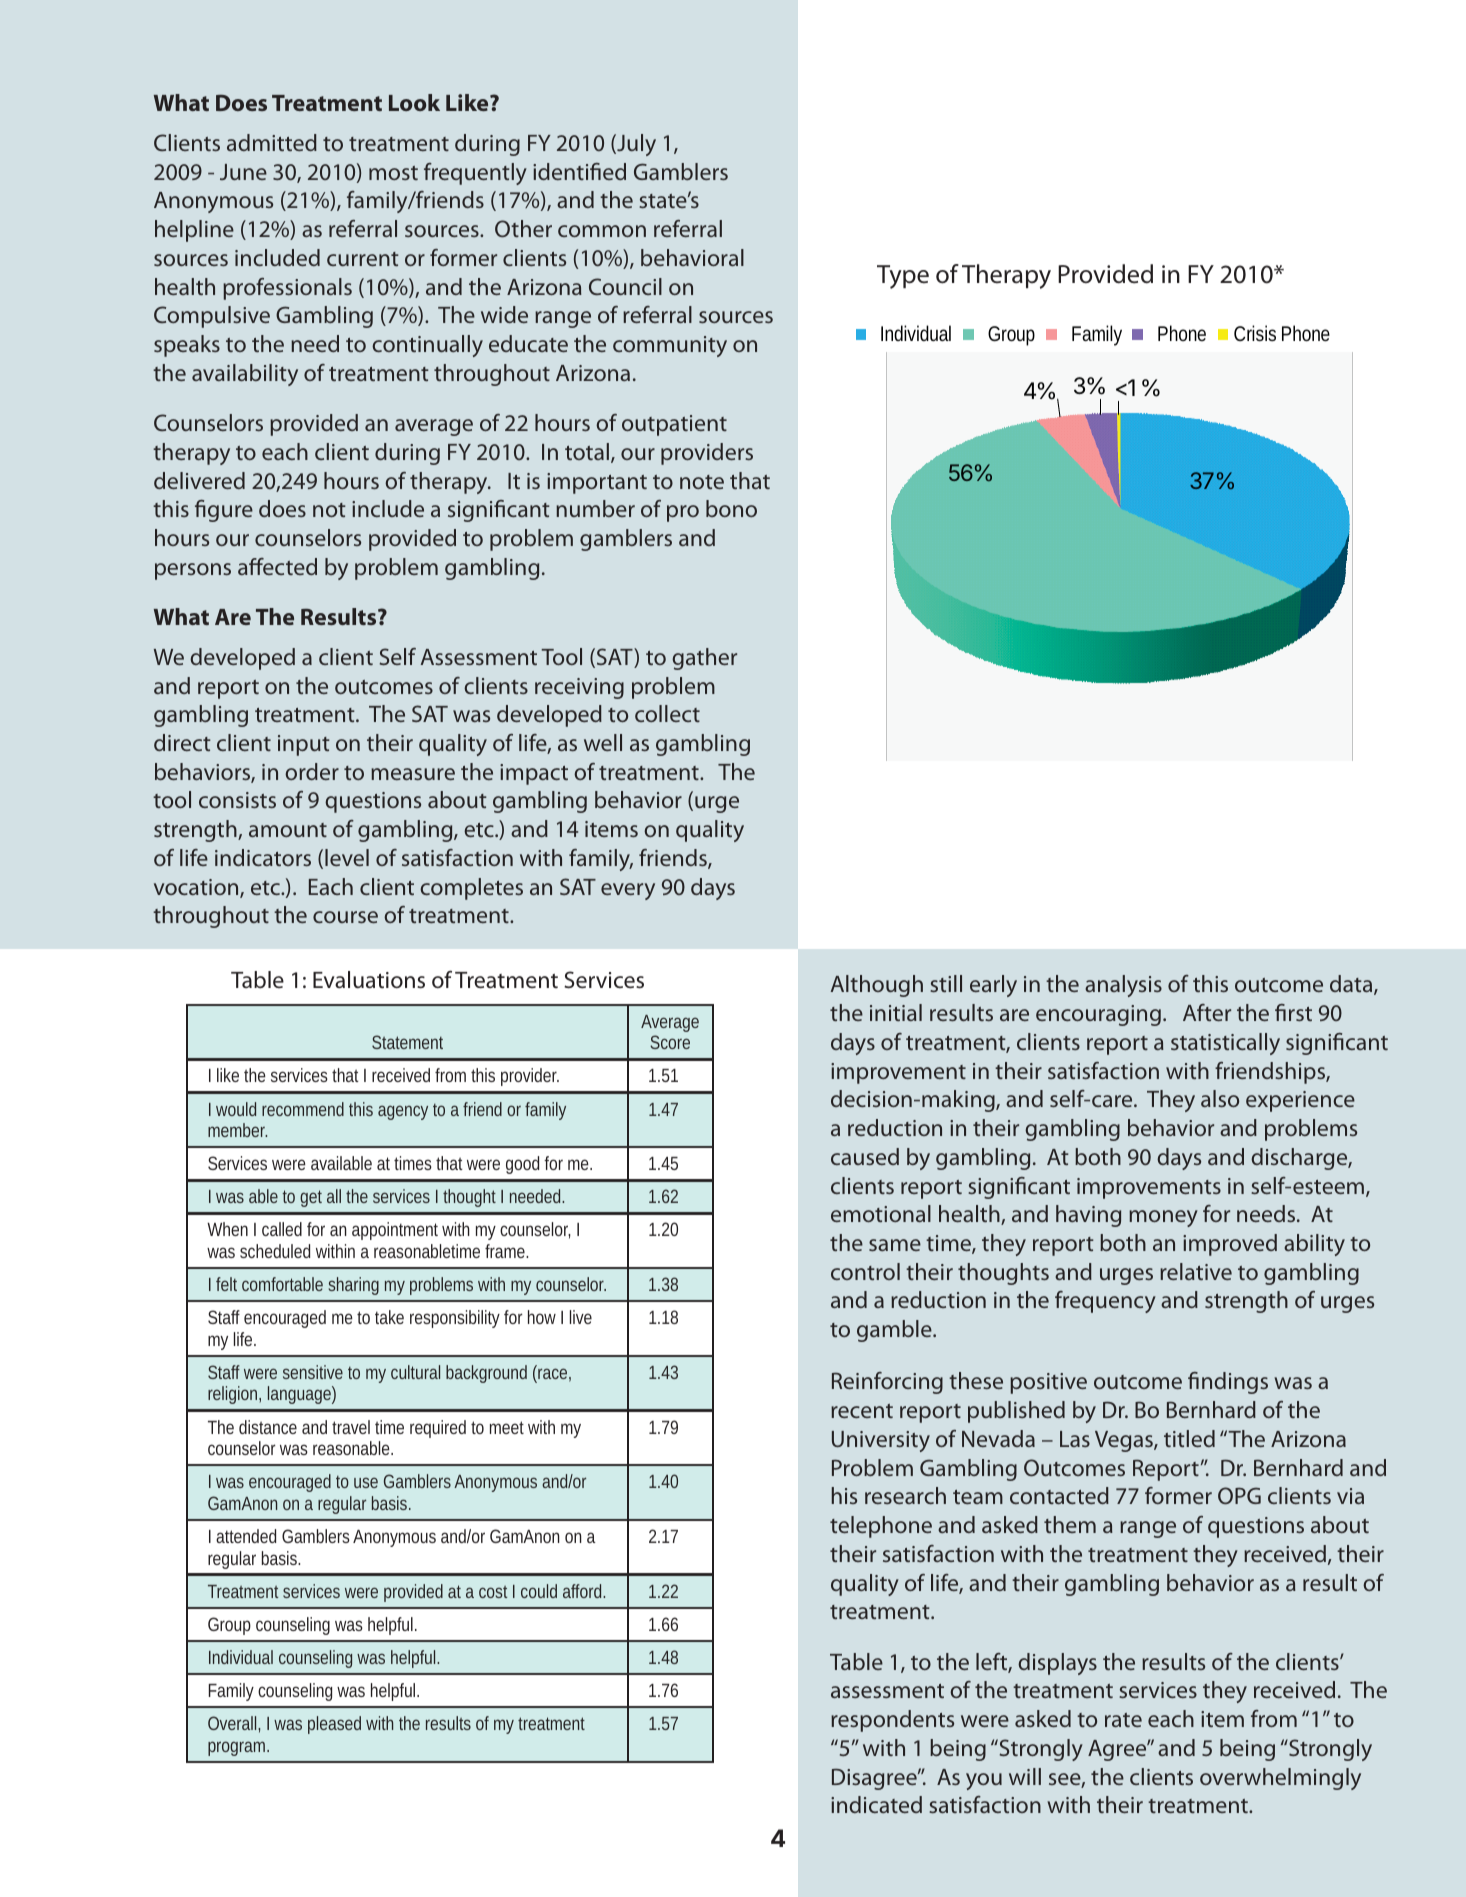 This image has height=1897, width=1466. I want to click on Type, so click(903, 277).
